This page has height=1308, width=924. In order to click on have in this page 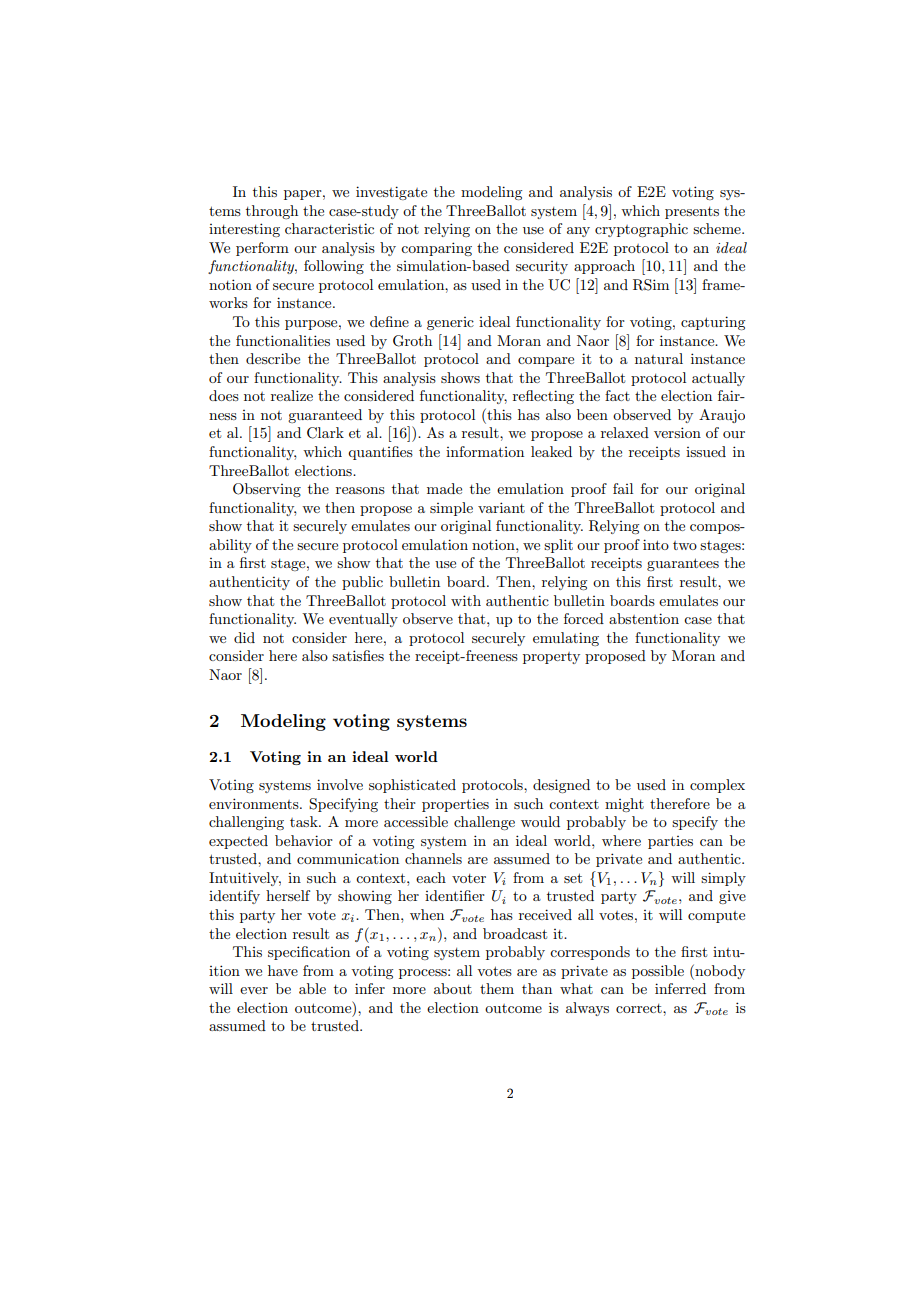, I will do `click(283, 970)`.
